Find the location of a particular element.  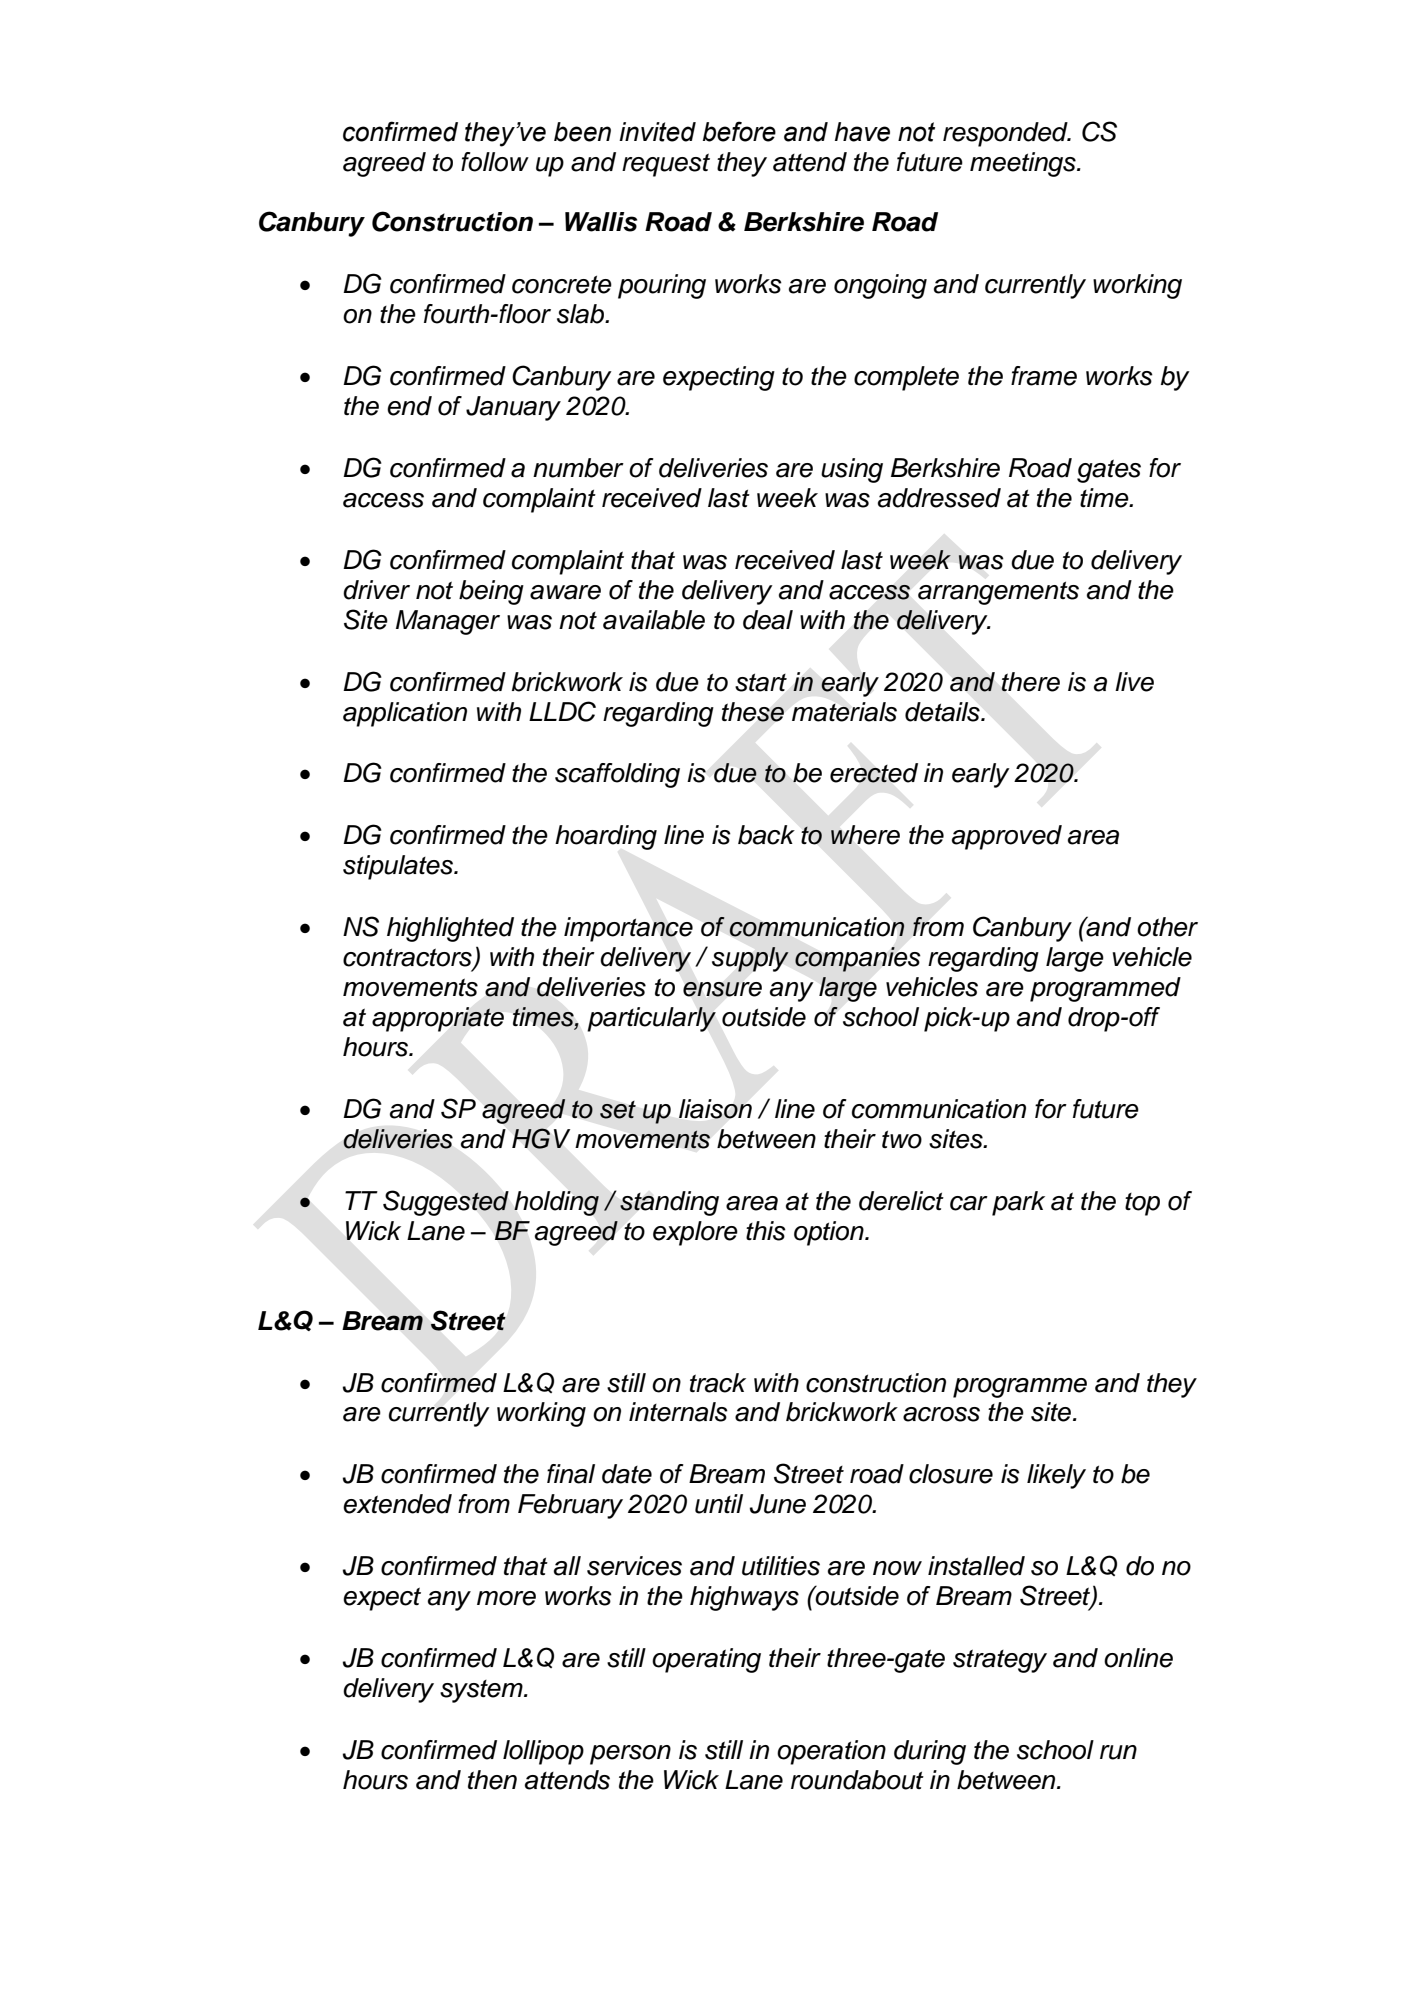

follow is located at coordinates (495, 162).
